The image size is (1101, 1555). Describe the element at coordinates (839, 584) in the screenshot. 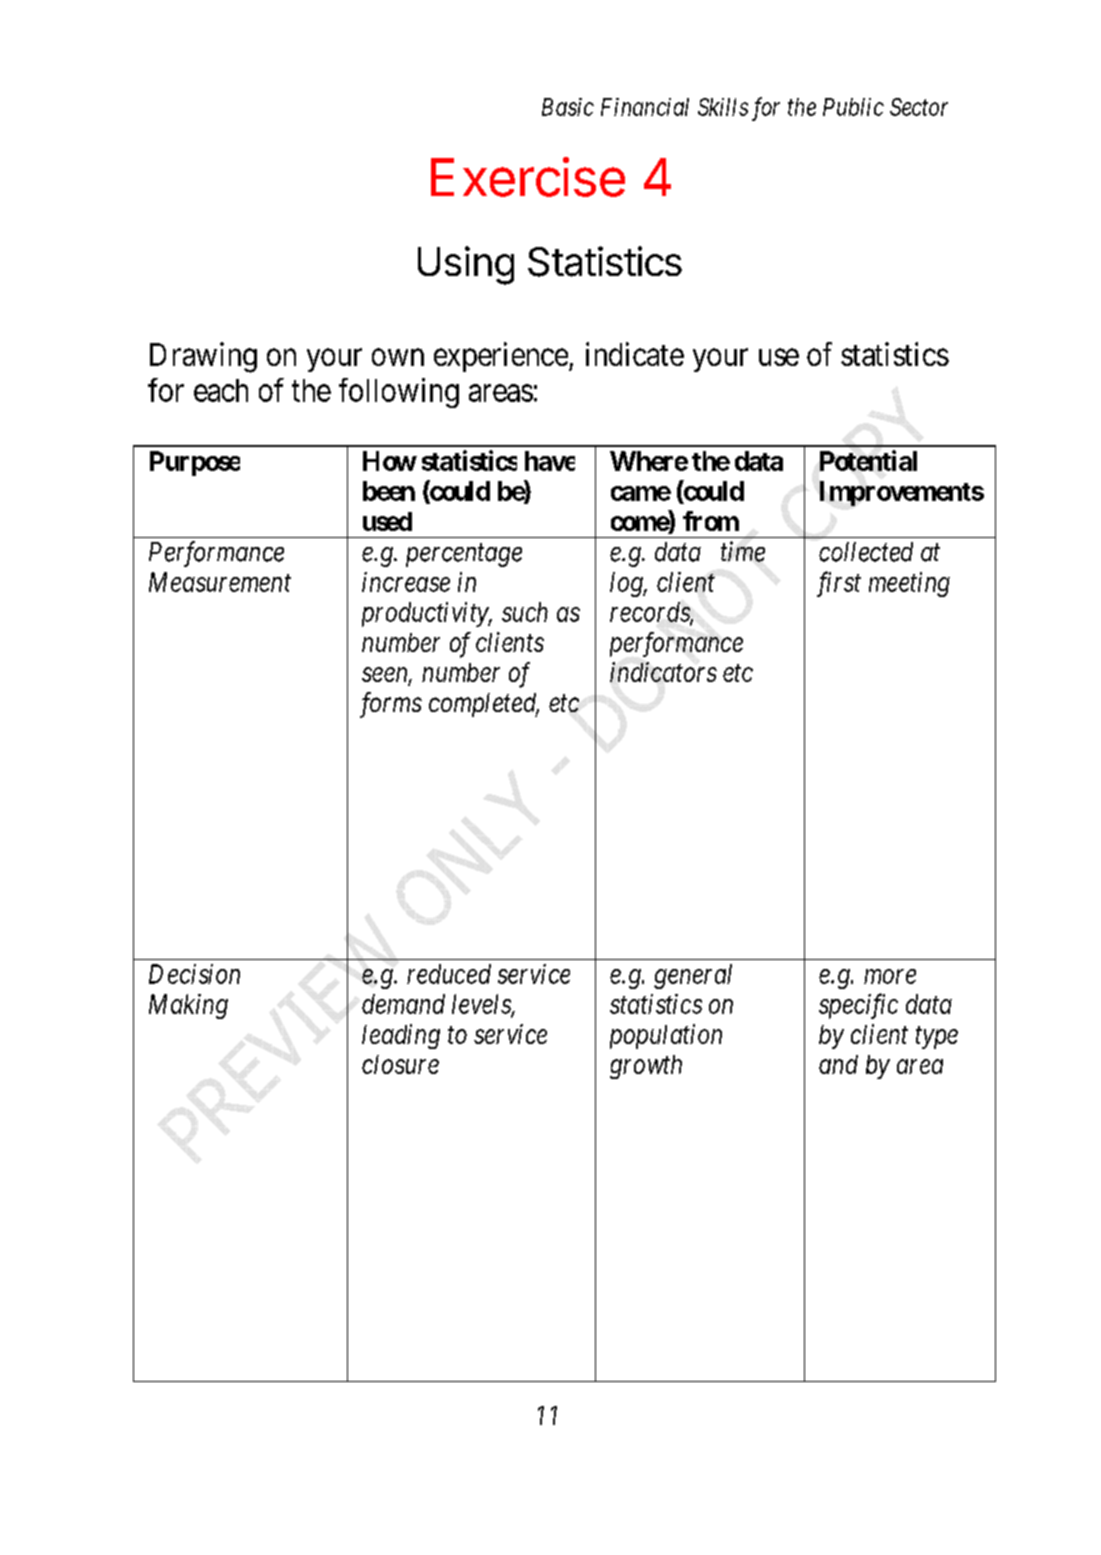

I see `first` at that location.
